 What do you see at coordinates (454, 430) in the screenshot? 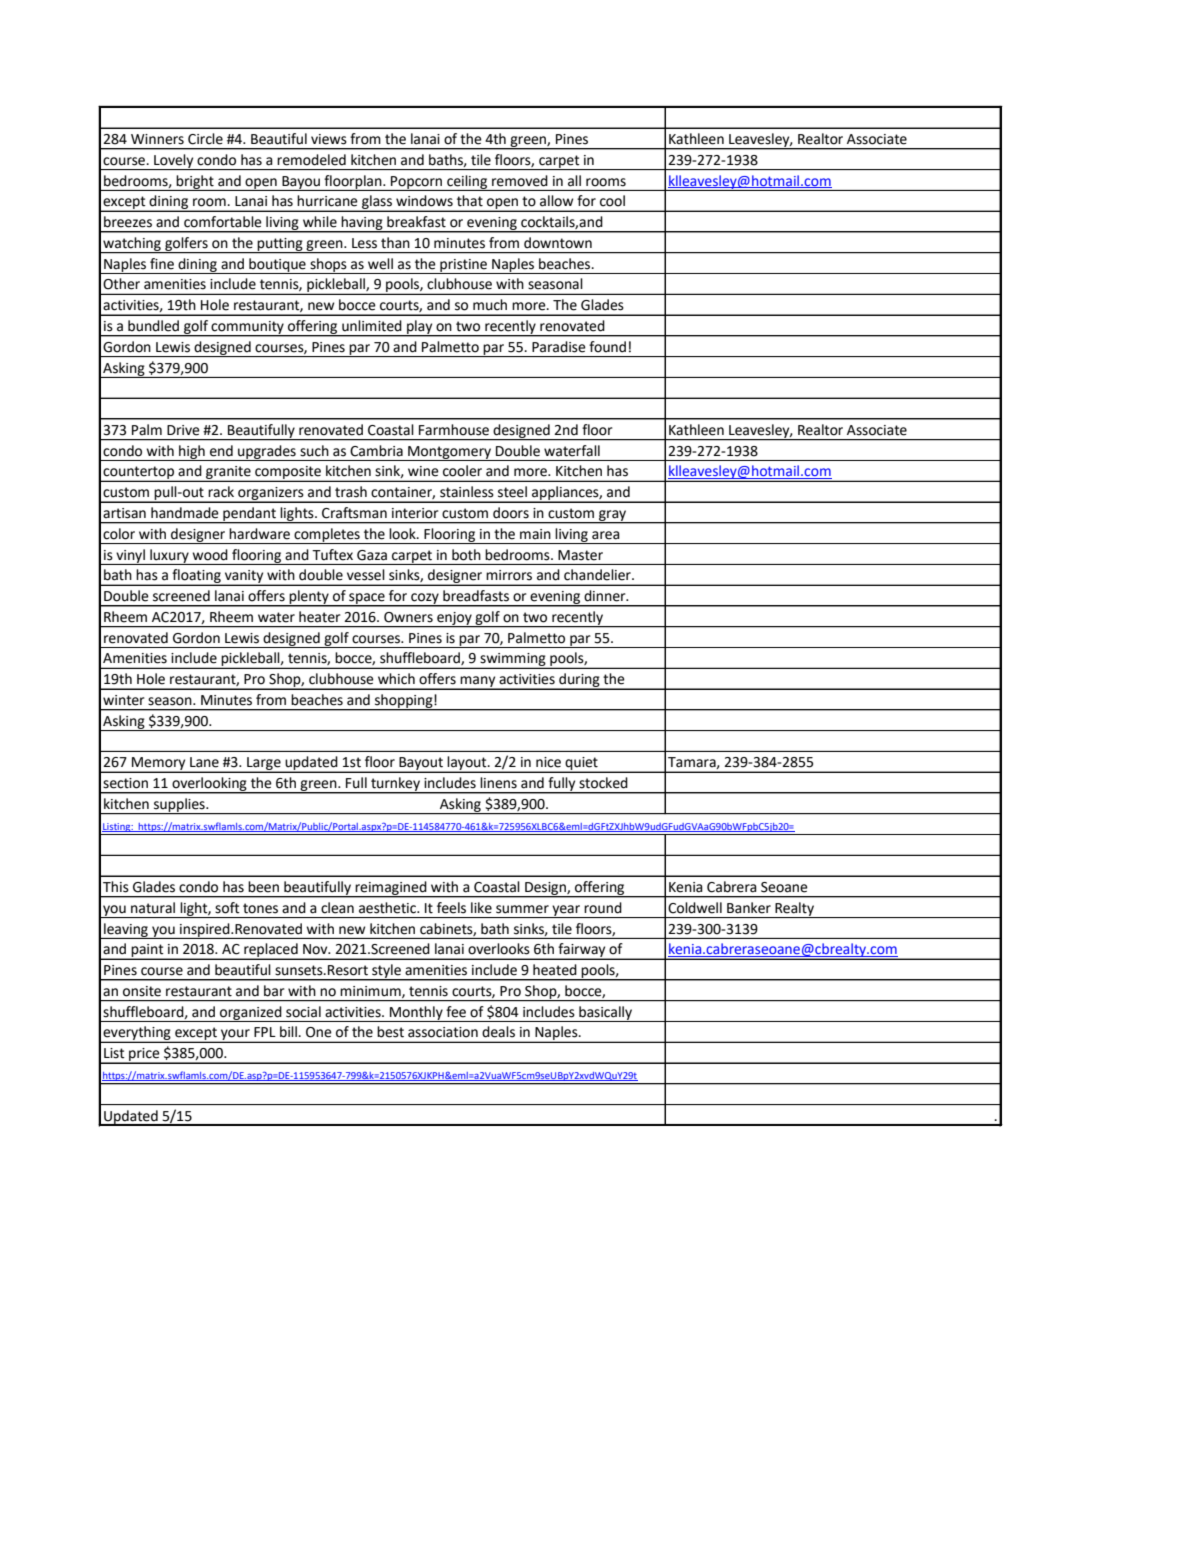
I see `Farmhouse` at bounding box center [454, 430].
